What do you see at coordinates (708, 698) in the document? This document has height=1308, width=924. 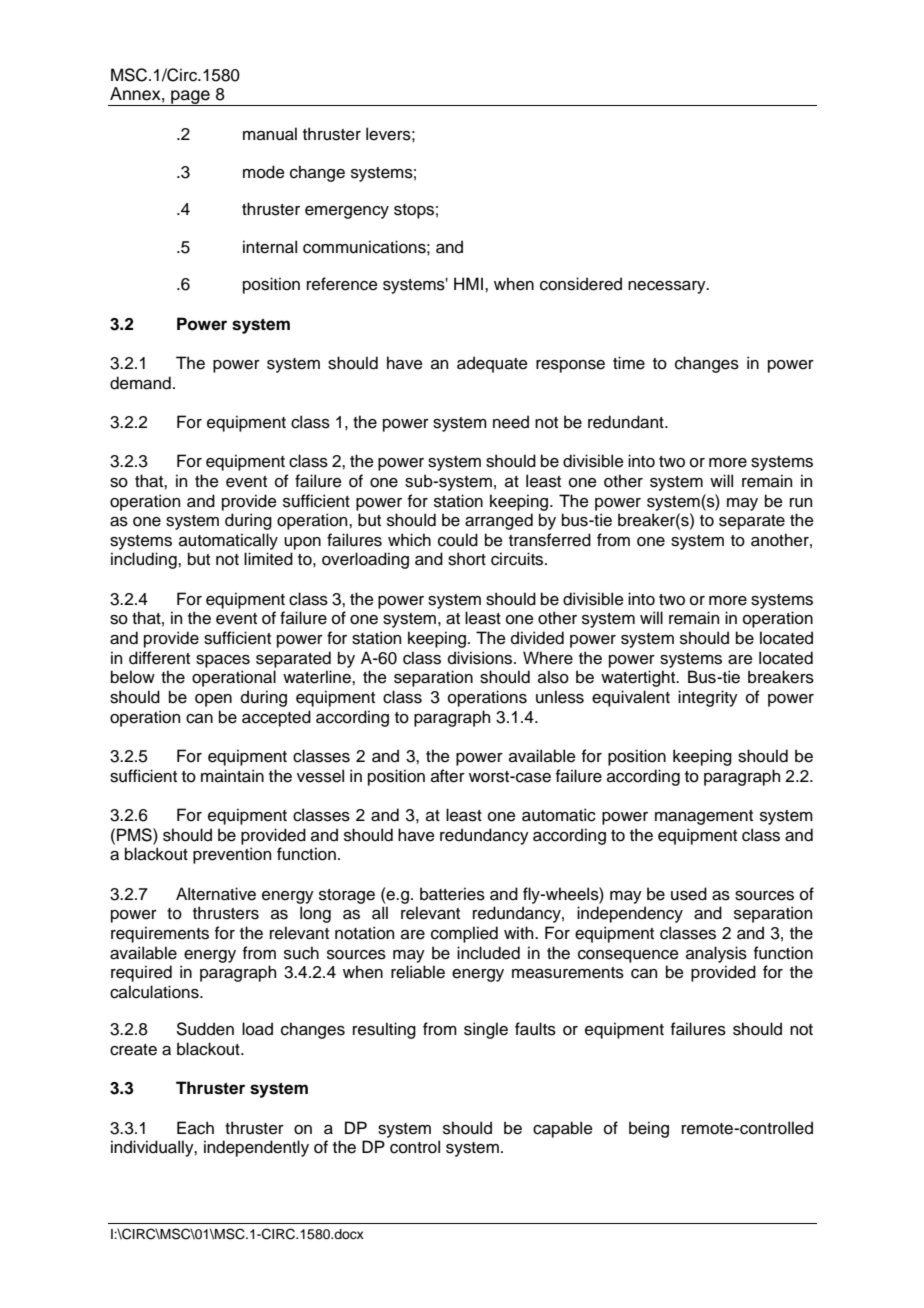 I see `integrity` at bounding box center [708, 698].
